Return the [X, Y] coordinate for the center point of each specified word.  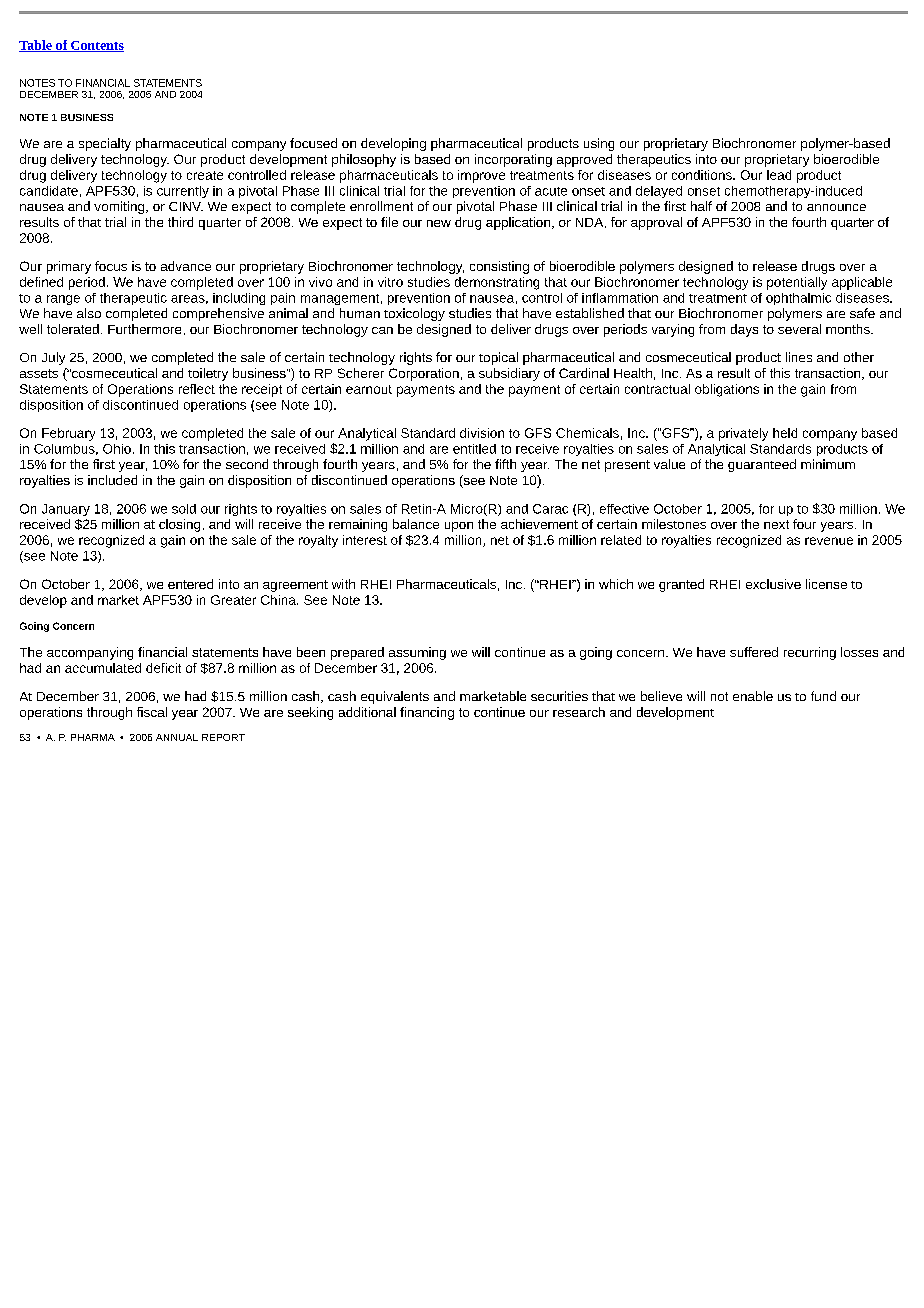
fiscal [152, 712]
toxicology [414, 314]
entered [190, 584]
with [343, 584]
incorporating [513, 160]
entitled [474, 449]
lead [779, 175]
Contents [96, 46]
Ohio [117, 449]
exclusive [773, 584]
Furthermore [144, 329]
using [599, 144]
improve [481, 176]
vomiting [120, 207]
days [744, 330]
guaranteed [762, 465]
